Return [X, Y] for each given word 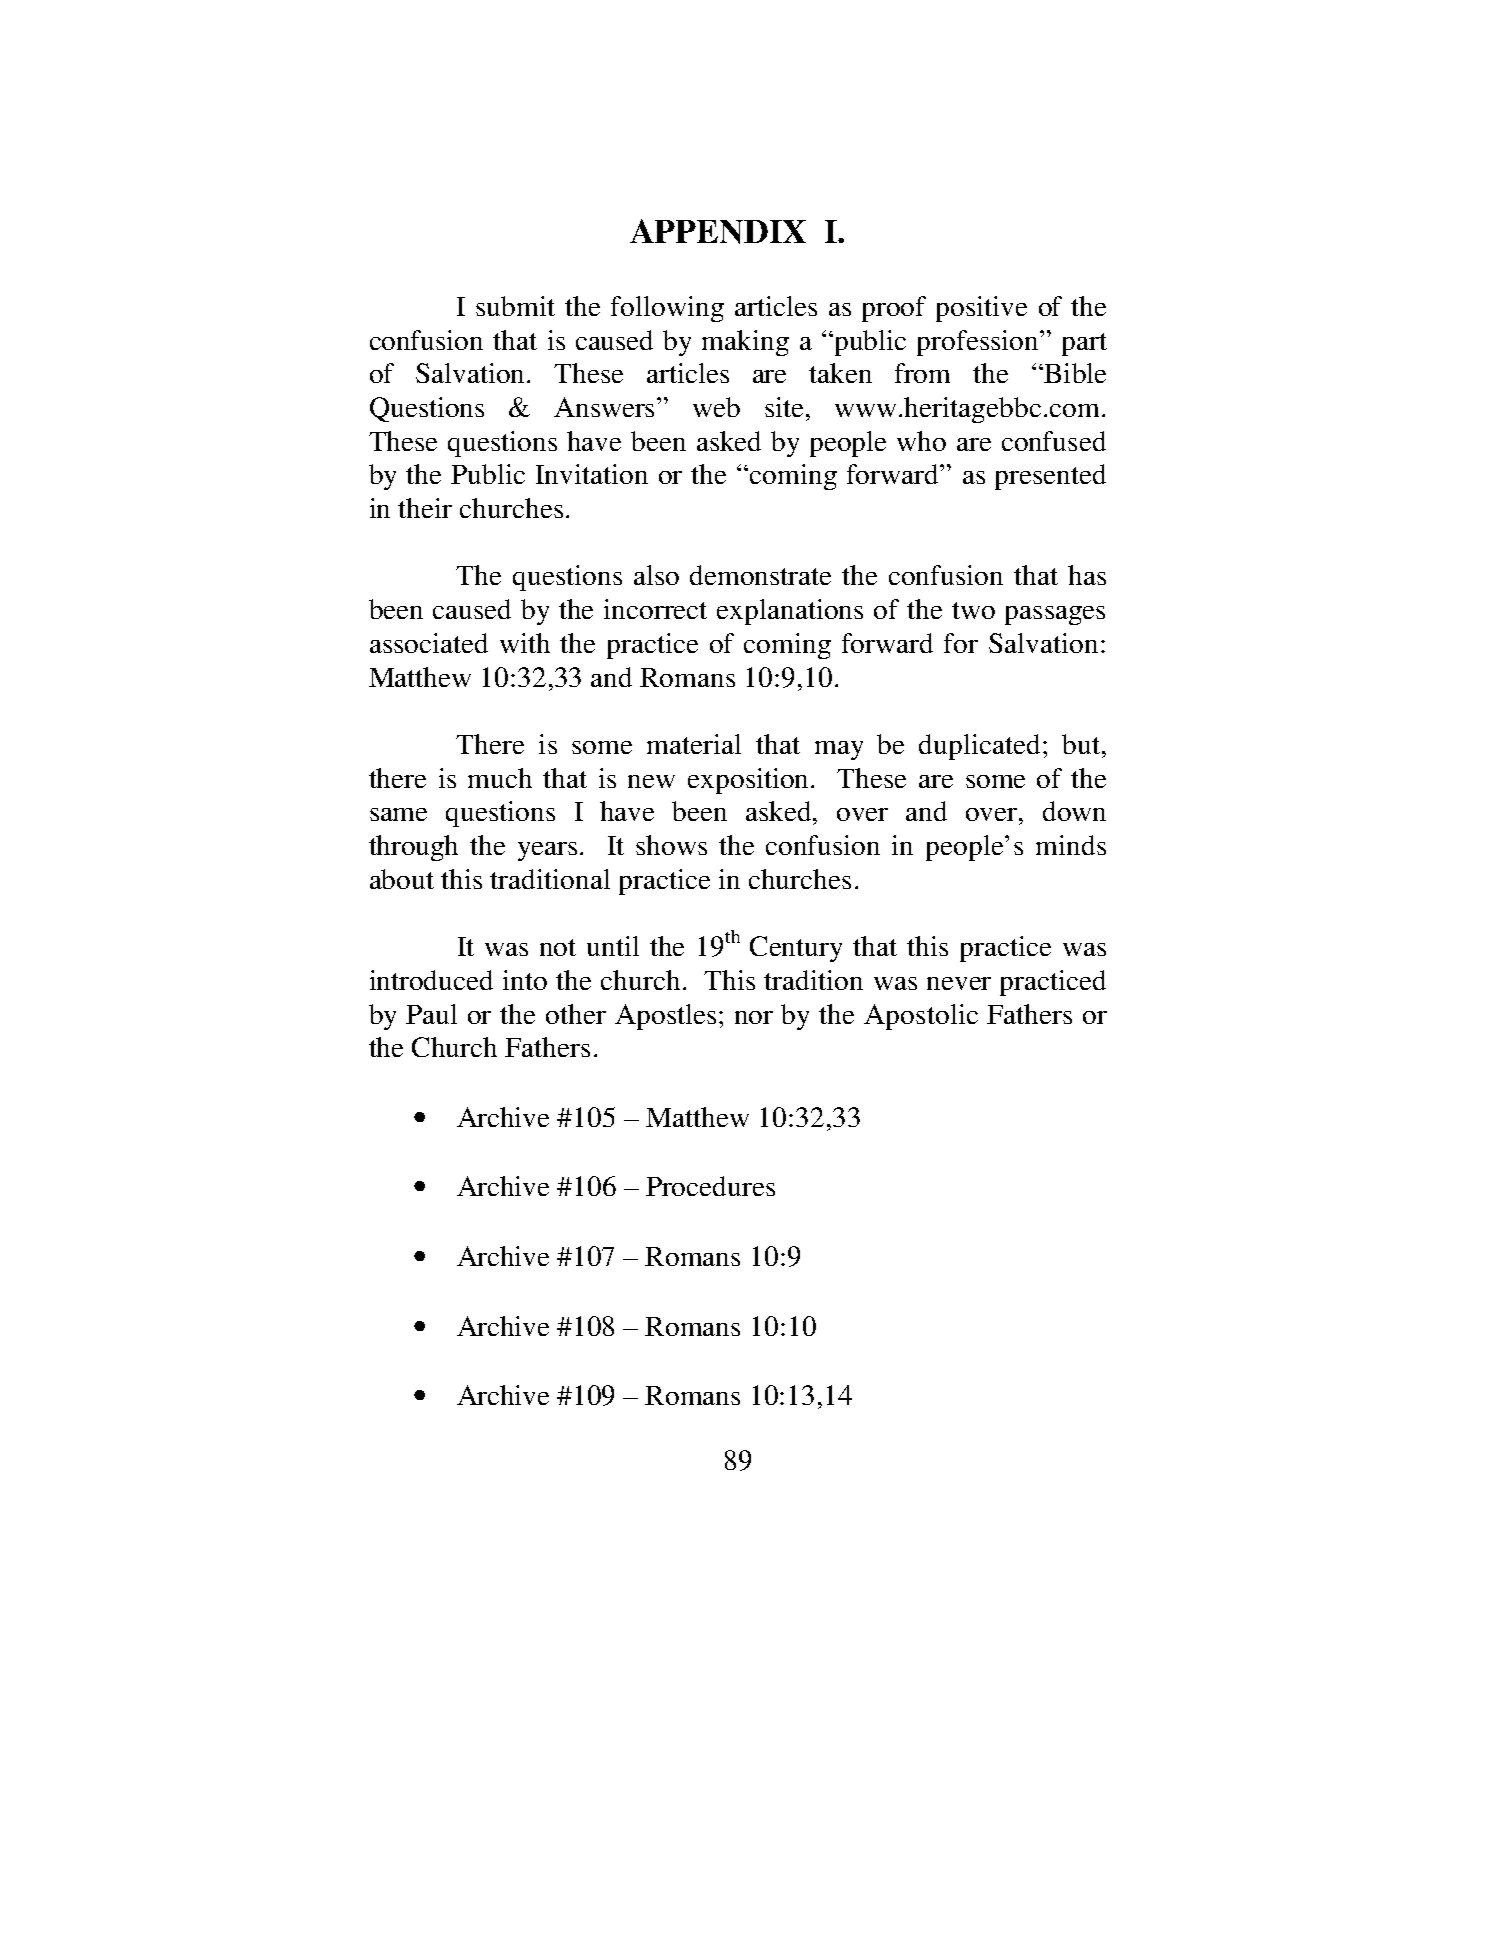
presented [1050, 477]
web [716, 407]
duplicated [979, 747]
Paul [431, 1014]
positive [981, 309]
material [694, 744]
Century [796, 949]
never [959, 983]
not [558, 947]
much [500, 778]
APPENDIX [718, 231]
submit [515, 306]
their [425, 508]
